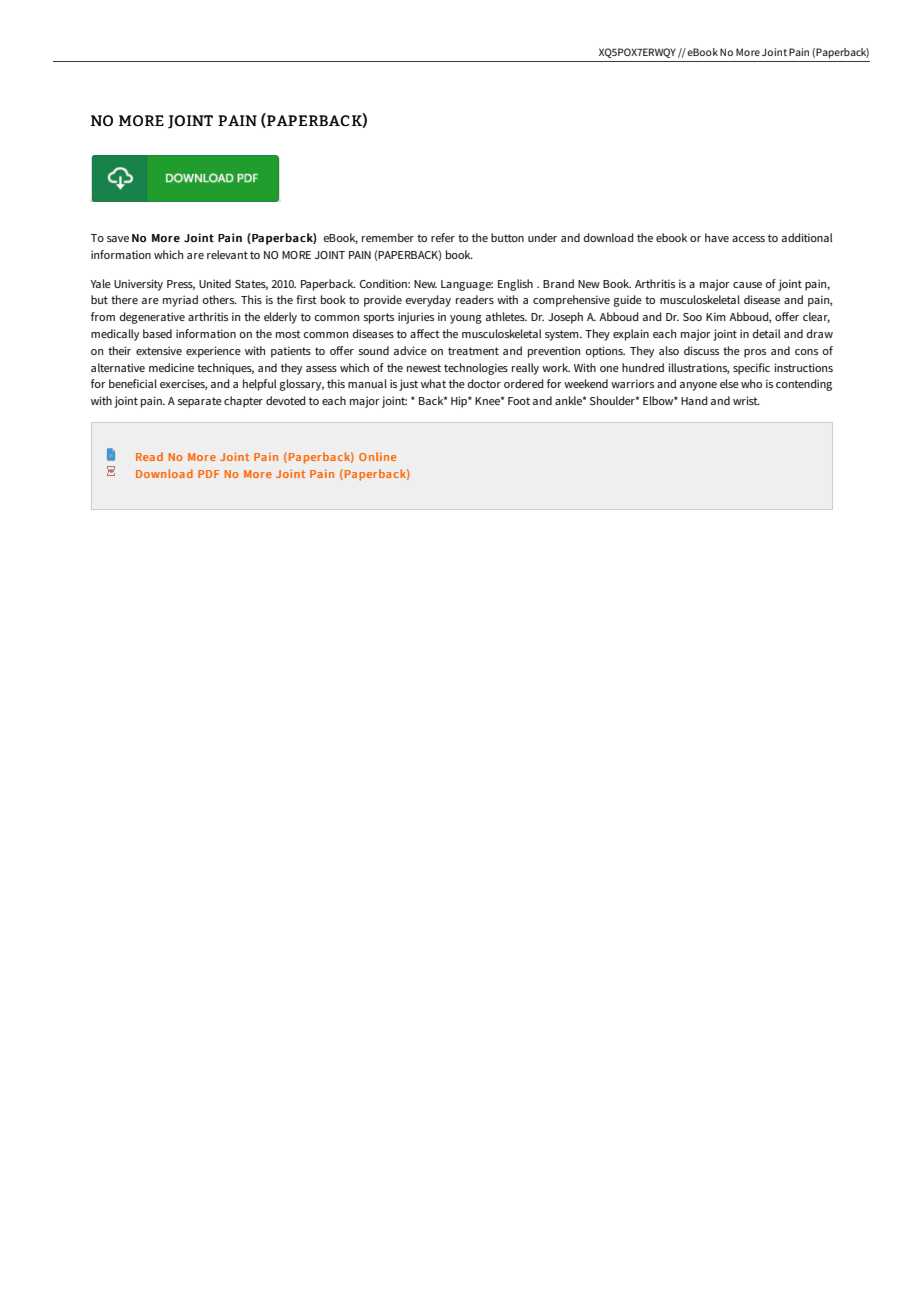 This screenshot has width=924, height=1308. What do you see at coordinates (213, 352) in the screenshot?
I see `experience` at bounding box center [213, 352].
